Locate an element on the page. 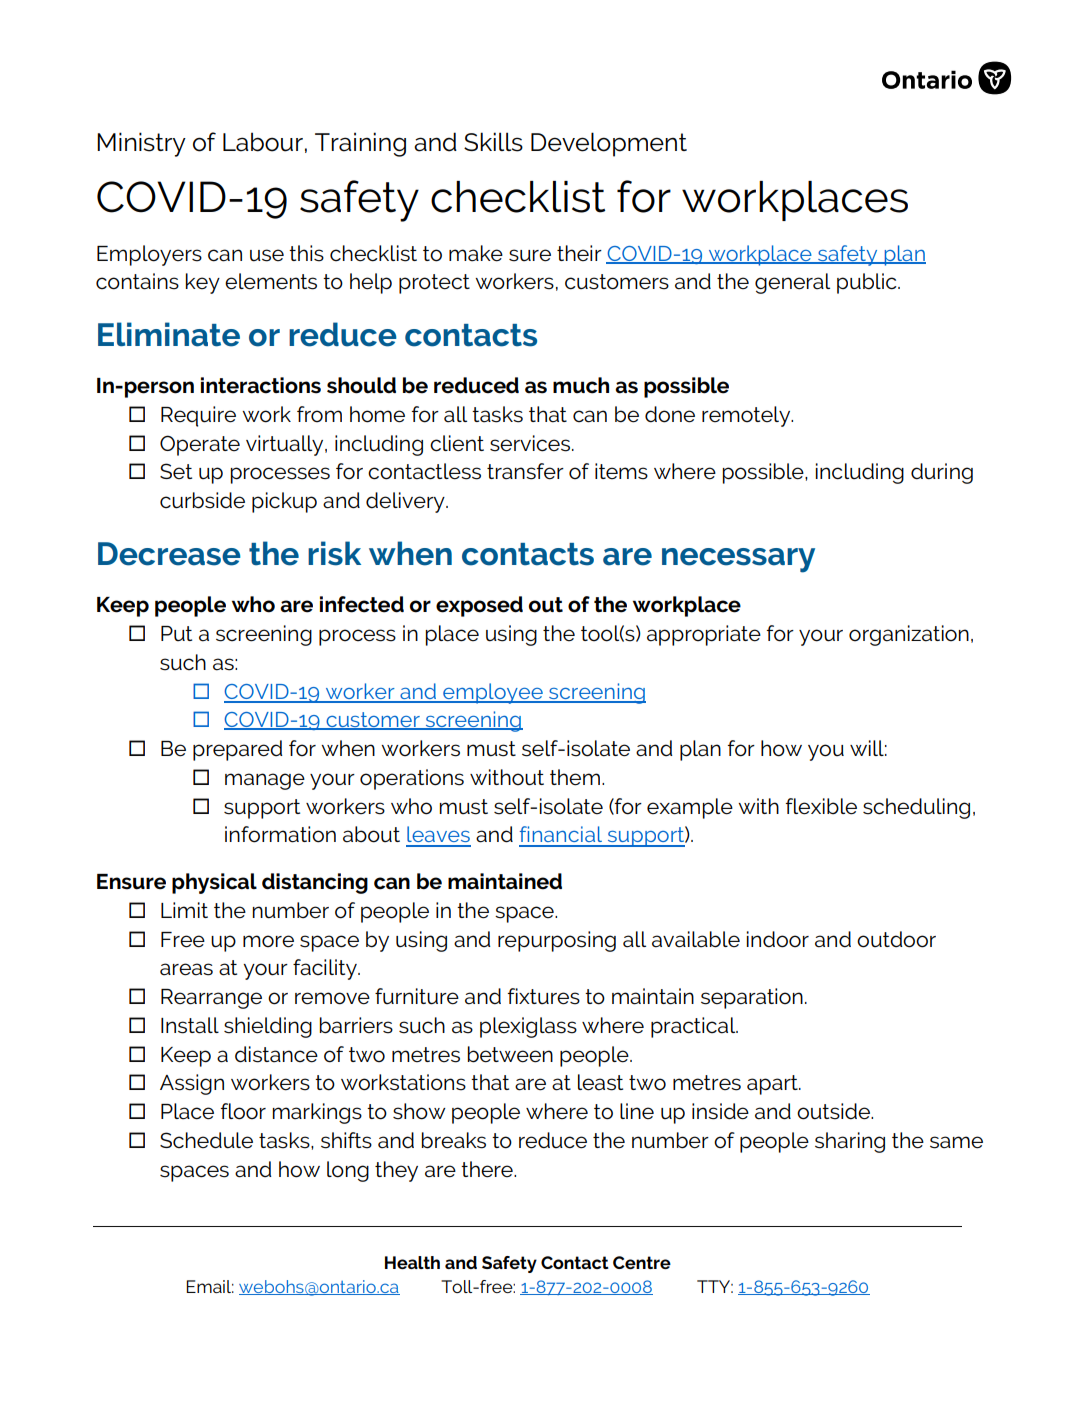 This image has height=1407, width=1087. Schedule is located at coordinates (206, 1140).
